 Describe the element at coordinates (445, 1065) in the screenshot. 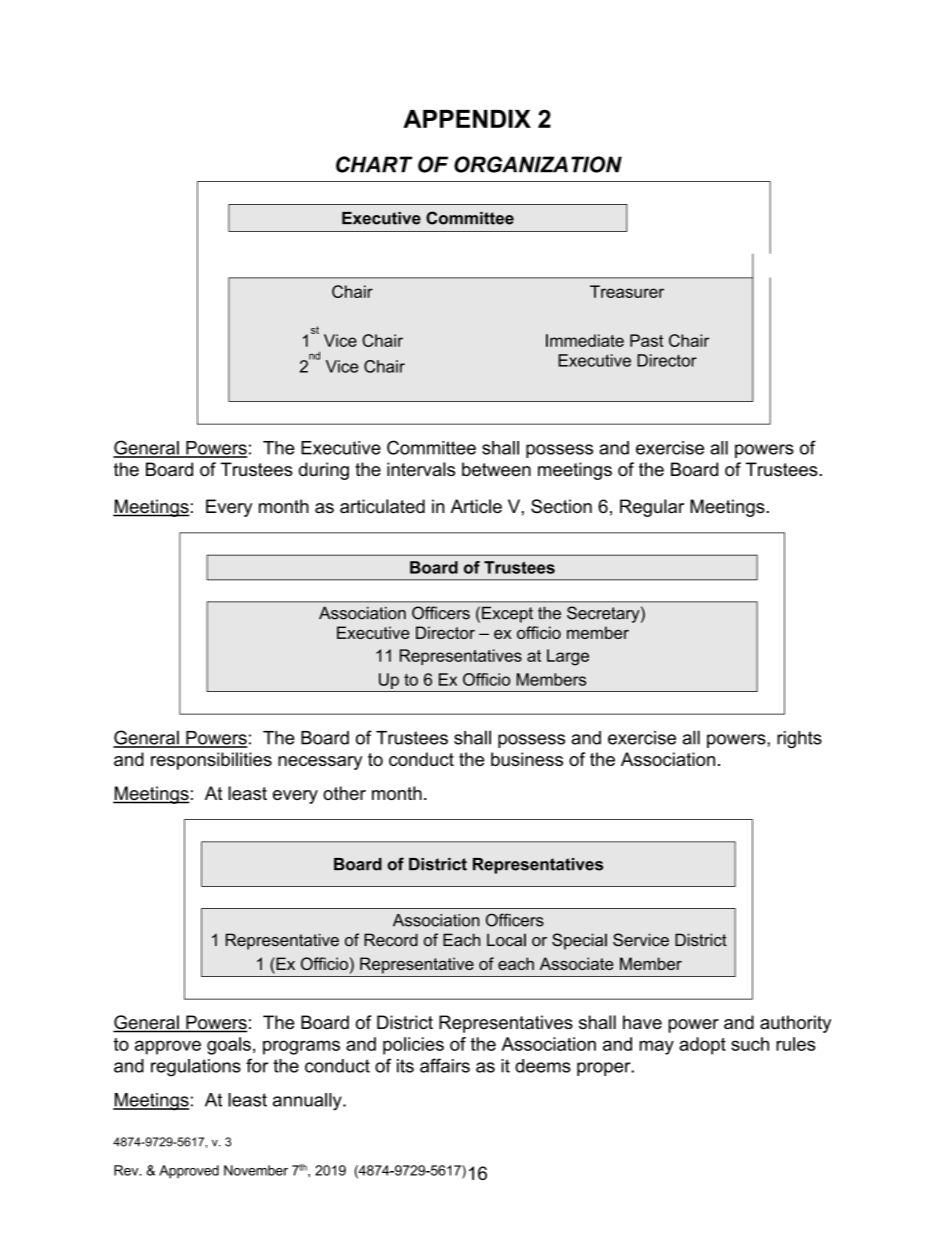

I see `affairs` at that location.
